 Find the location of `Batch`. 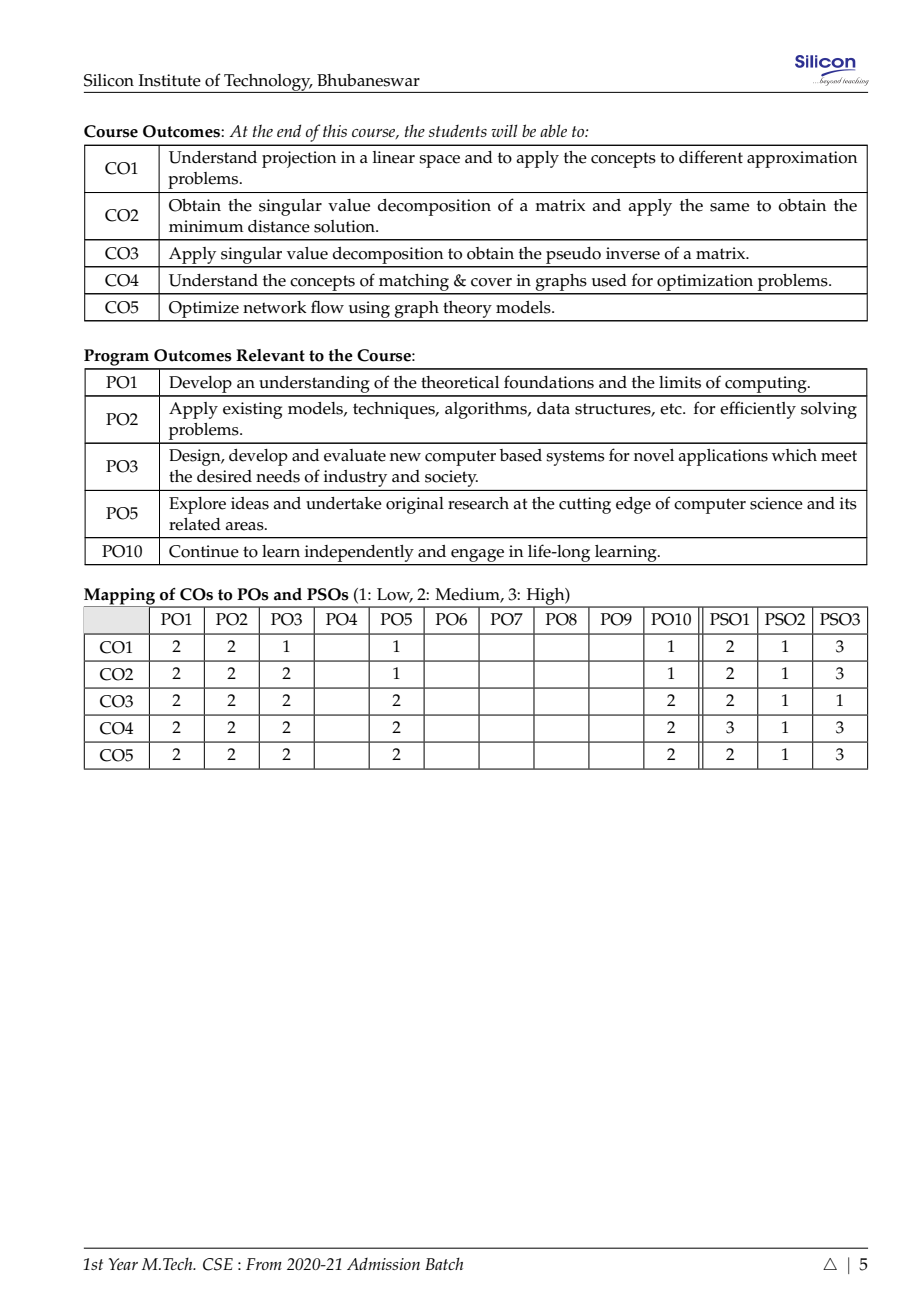

Batch is located at coordinates (444, 1263).
